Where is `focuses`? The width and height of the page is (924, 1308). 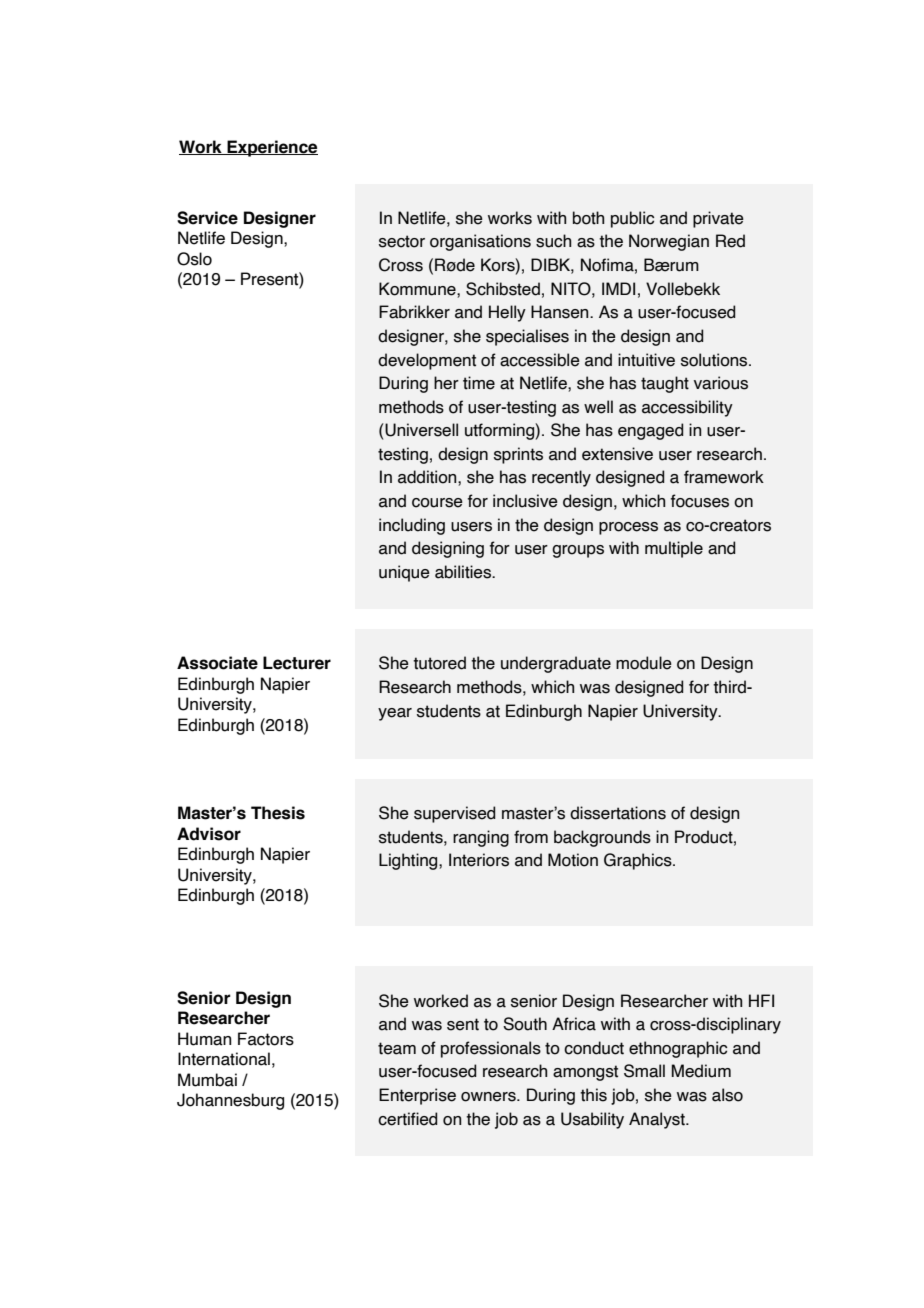
focuses is located at coordinates (700, 501).
